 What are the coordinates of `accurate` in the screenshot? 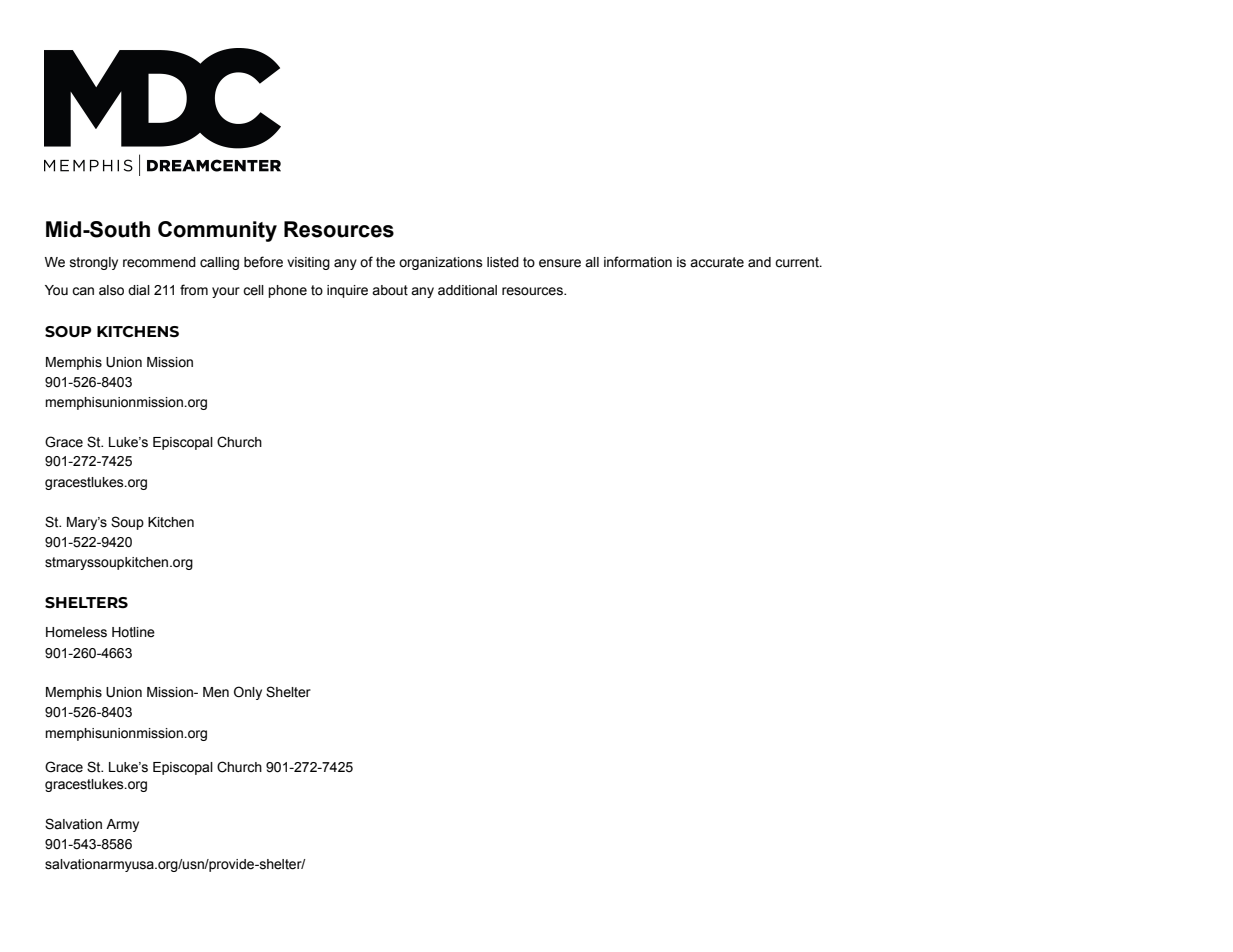 It's located at (717, 262).
